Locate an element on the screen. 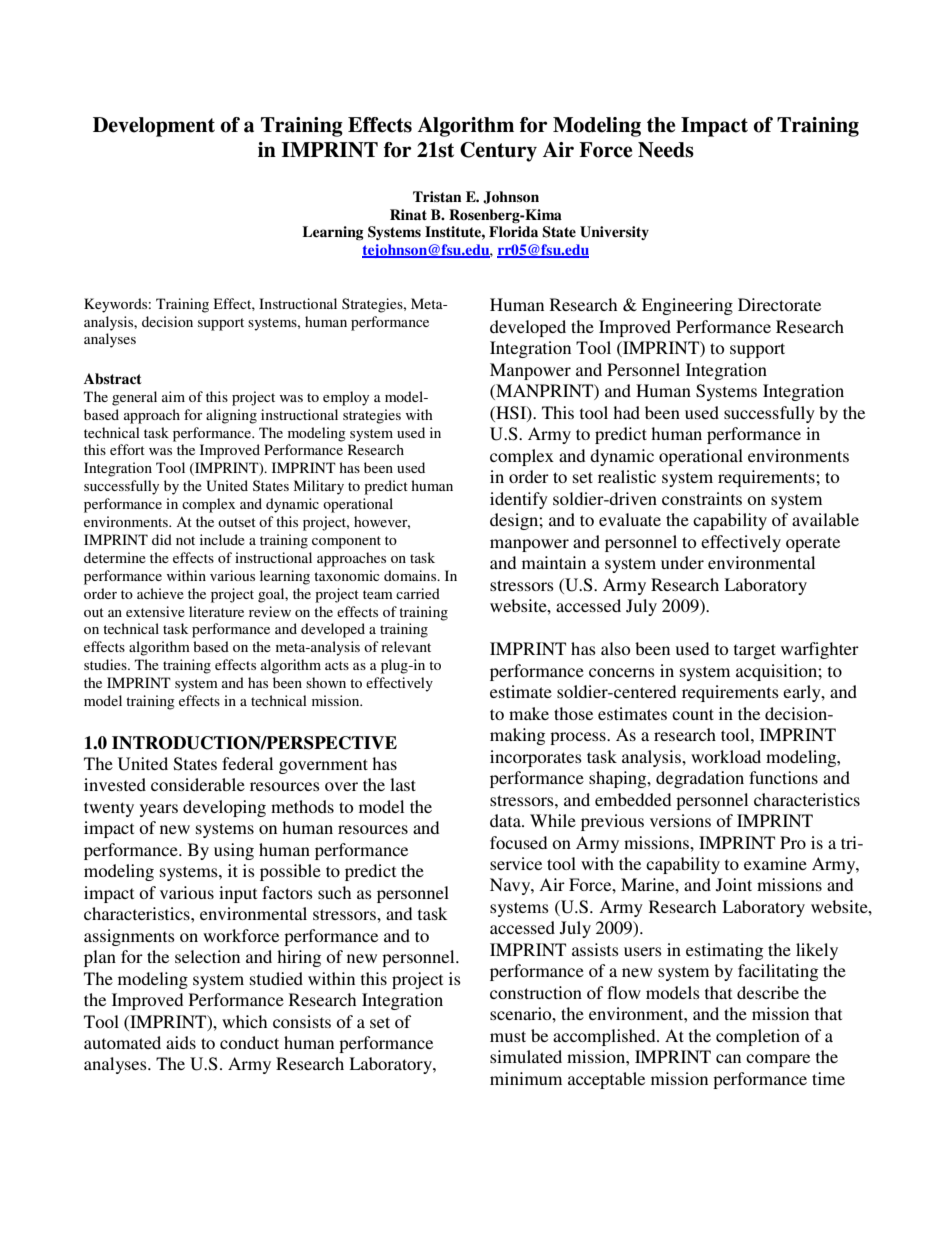 The image size is (952, 1233). Needs is located at coordinates (666, 150).
